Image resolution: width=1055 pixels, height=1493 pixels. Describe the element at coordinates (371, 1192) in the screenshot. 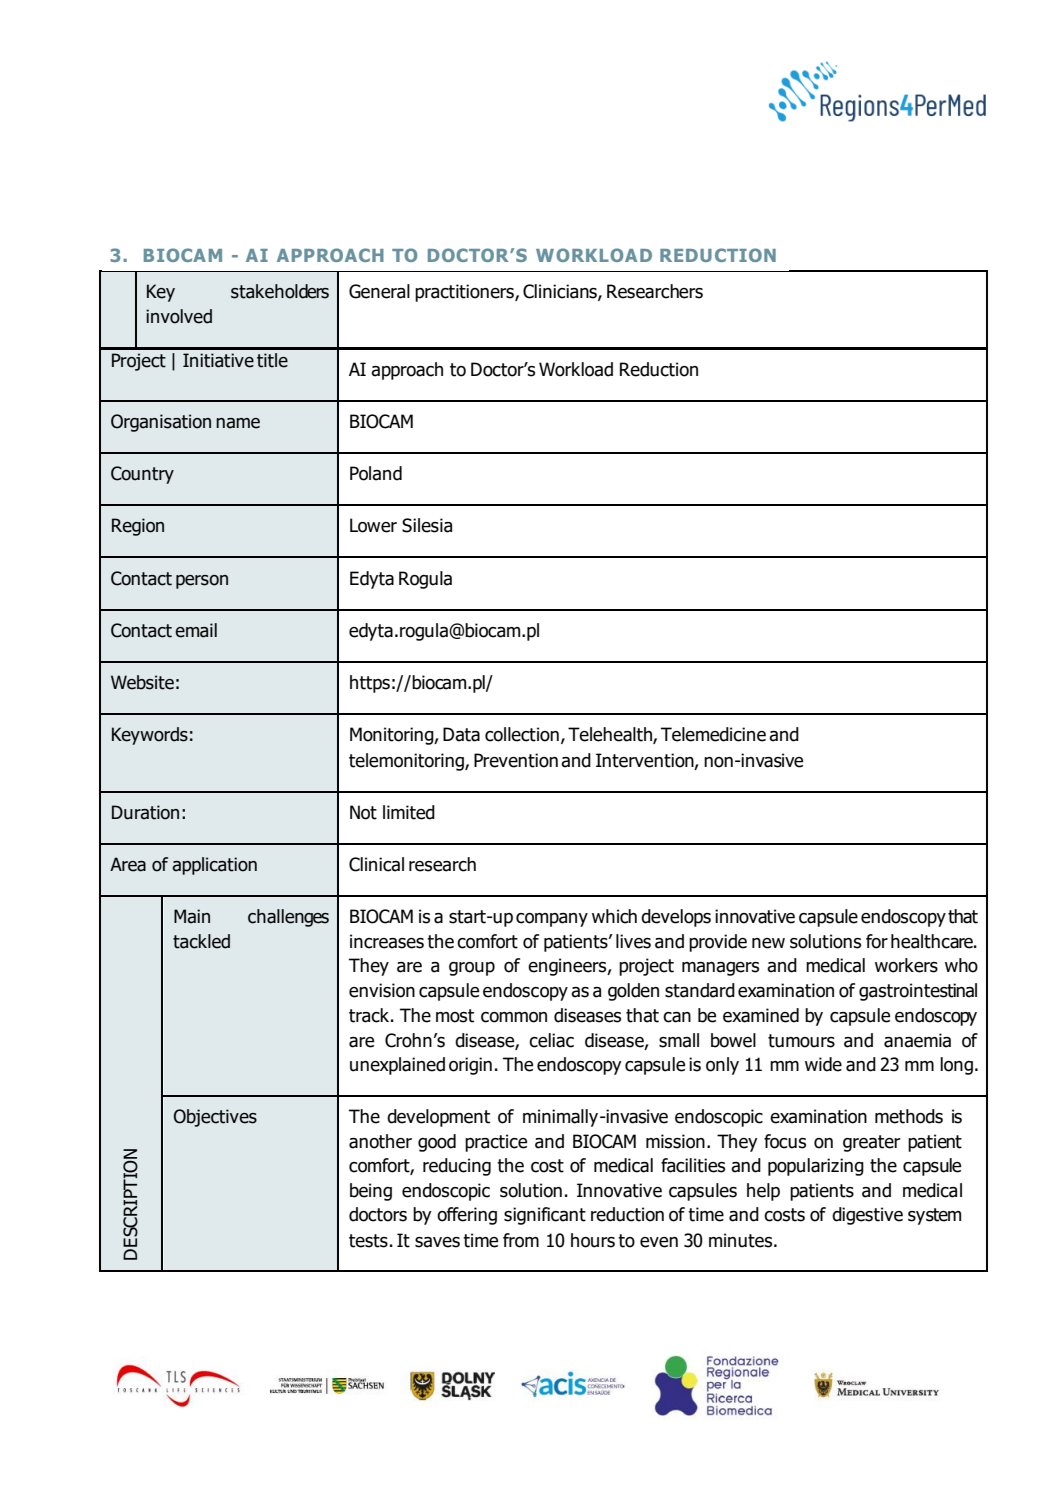

I see `being` at that location.
